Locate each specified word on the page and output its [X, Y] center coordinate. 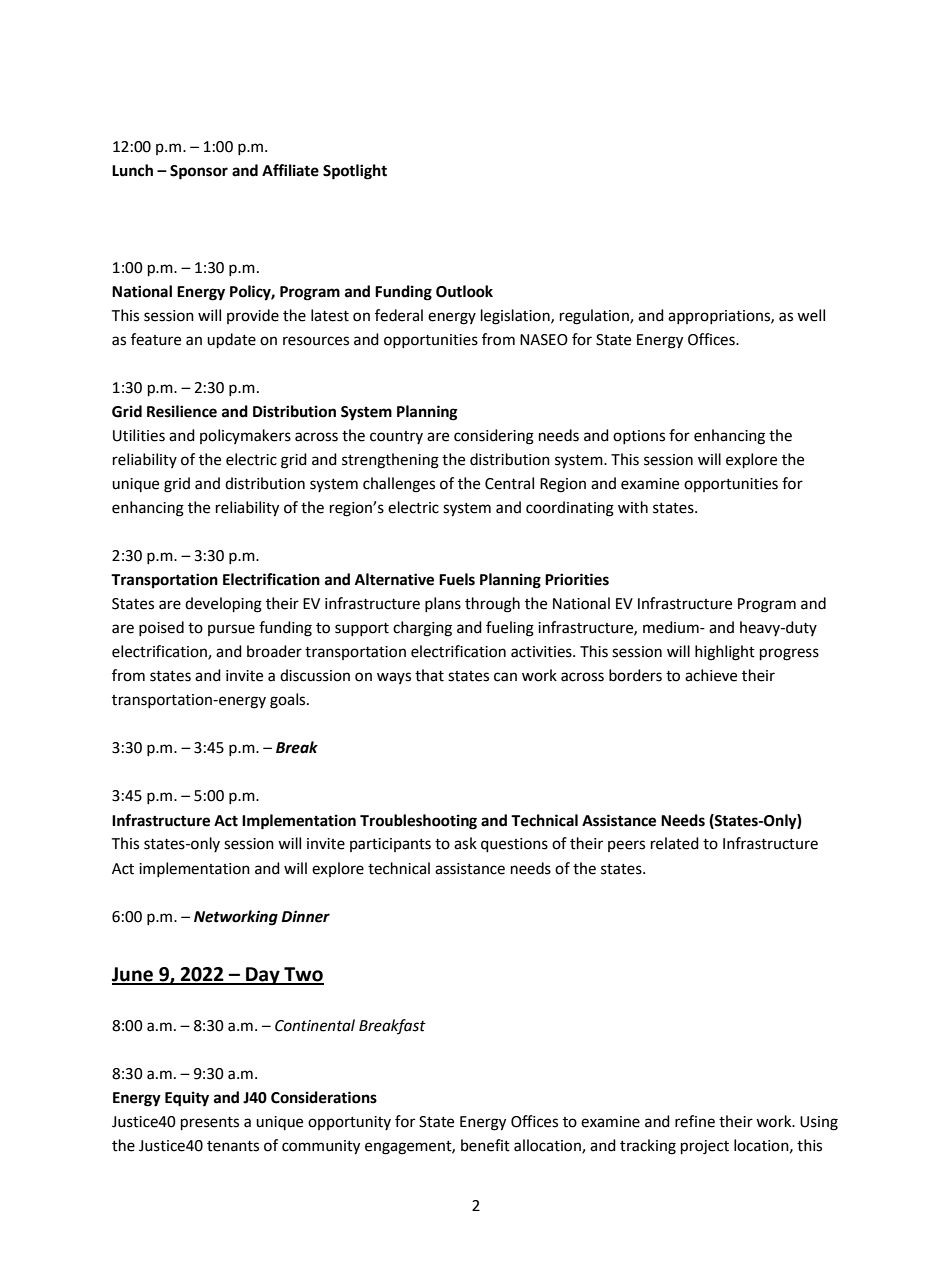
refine [695, 1121]
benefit [485, 1145]
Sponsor [199, 172]
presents [210, 1124]
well [811, 315]
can [505, 677]
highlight [725, 653]
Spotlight [355, 172]
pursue [231, 630]
